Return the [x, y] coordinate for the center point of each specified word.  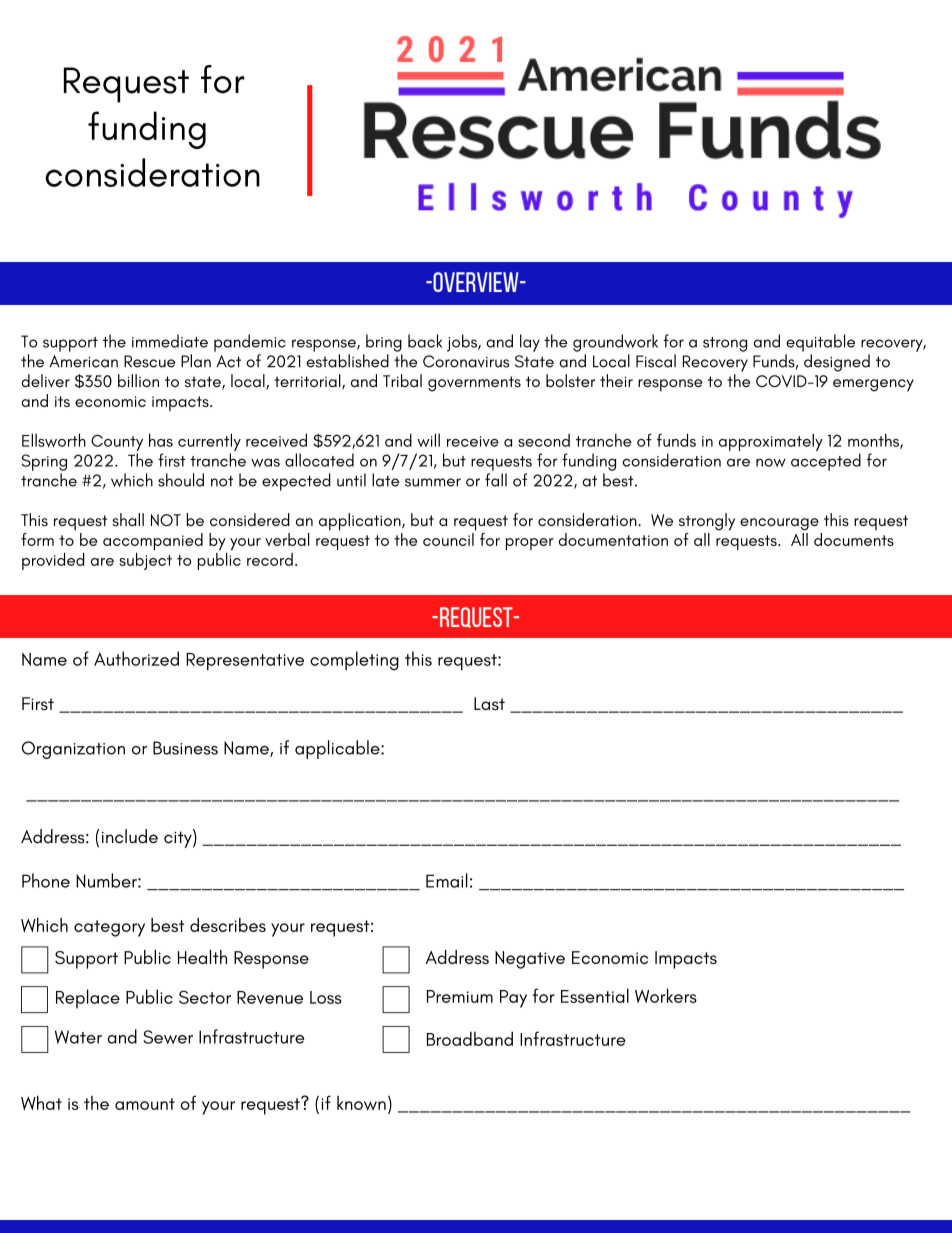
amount [145, 1104]
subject [145, 561]
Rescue [149, 361]
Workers [666, 995]
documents [854, 539]
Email [447, 880]
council [448, 539]
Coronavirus [466, 361]
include [130, 836]
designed [837, 363]
